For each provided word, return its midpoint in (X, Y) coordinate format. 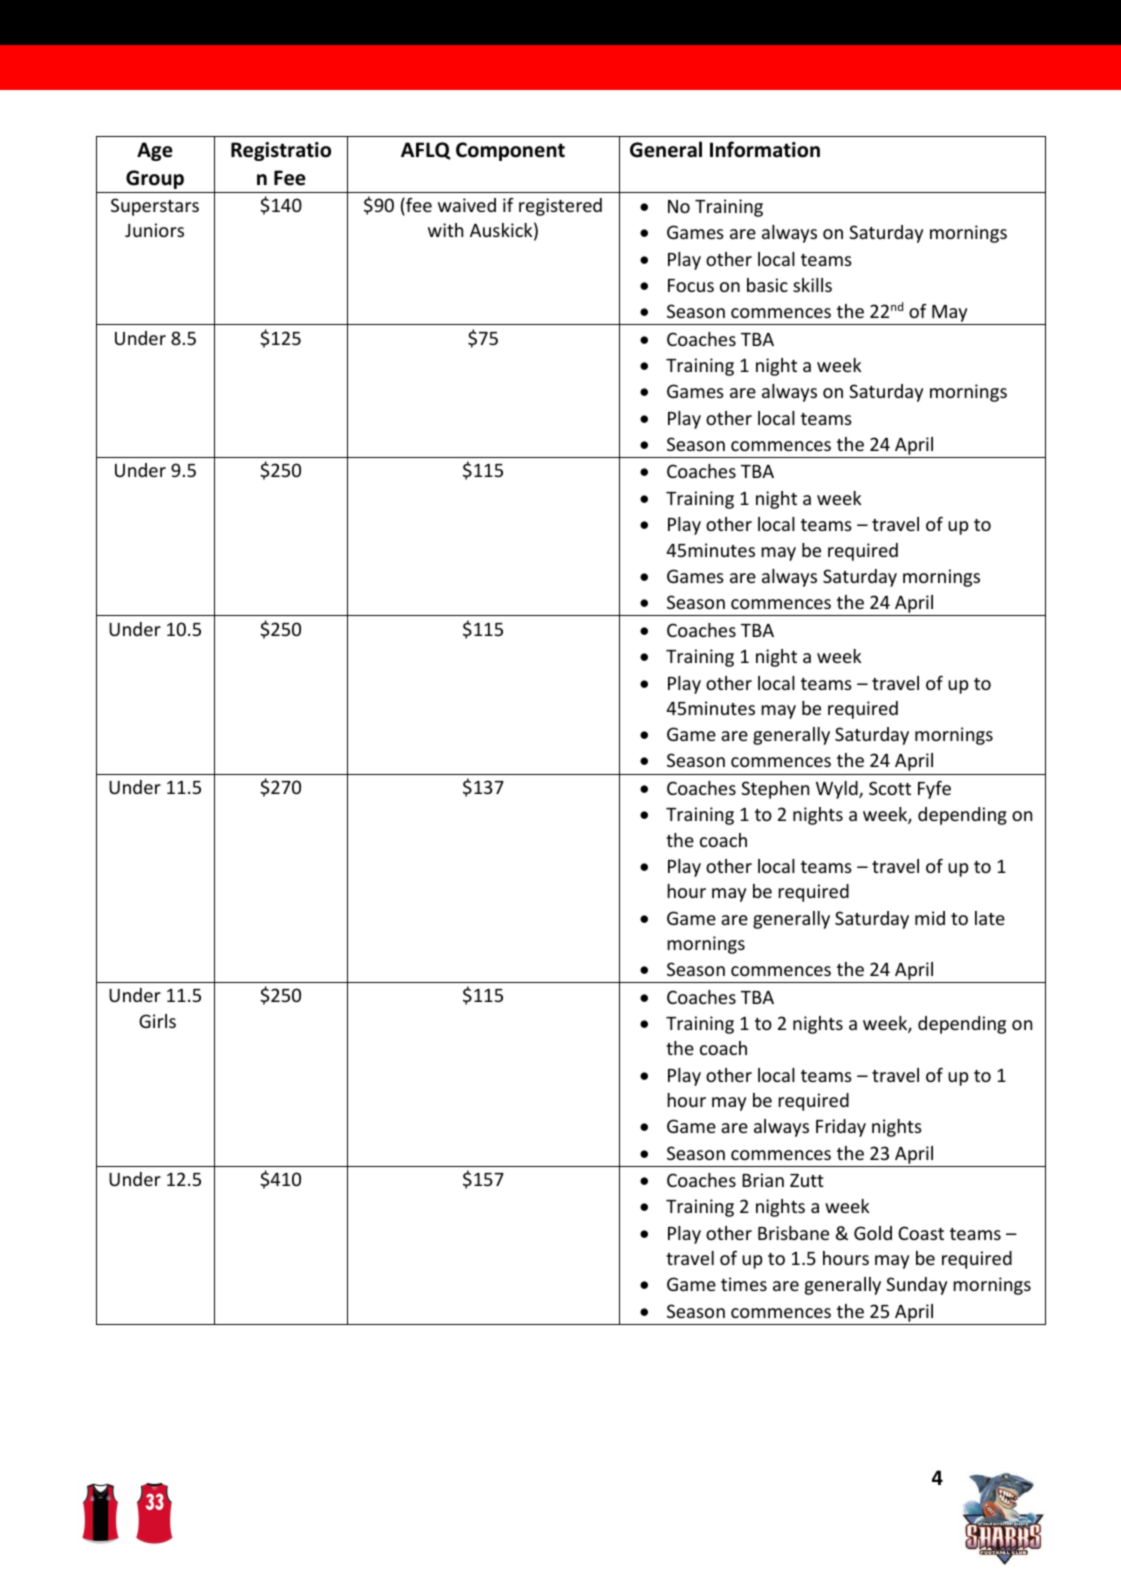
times (744, 1284)
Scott (890, 788)
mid (930, 918)
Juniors (154, 230)
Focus (691, 285)
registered (560, 207)
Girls (157, 1021)
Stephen (775, 790)
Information (765, 149)
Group (155, 179)
